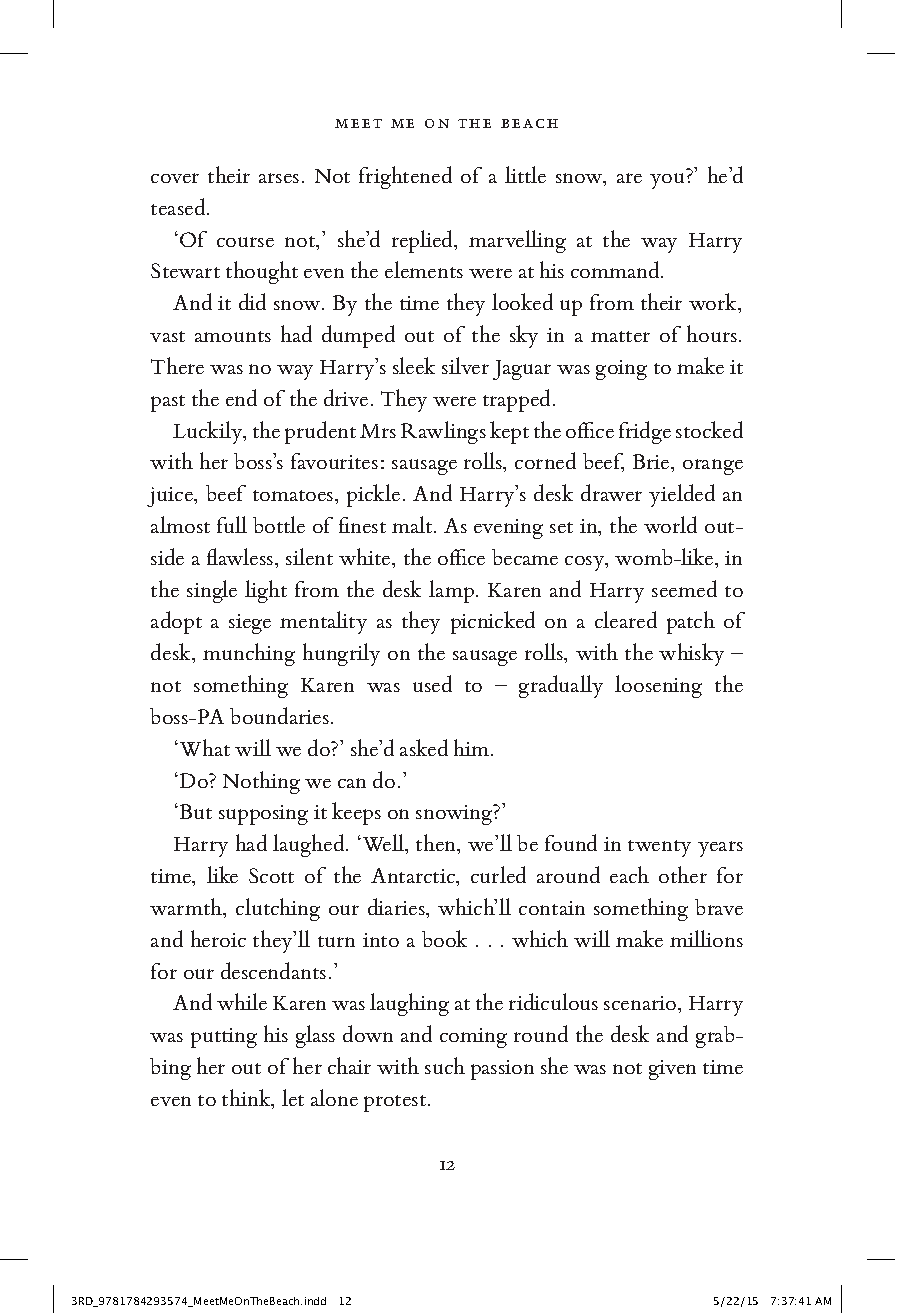 This screenshot has width=898, height=1316. What do you see at coordinates (249, 654) in the screenshot?
I see `munching` at bounding box center [249, 654].
